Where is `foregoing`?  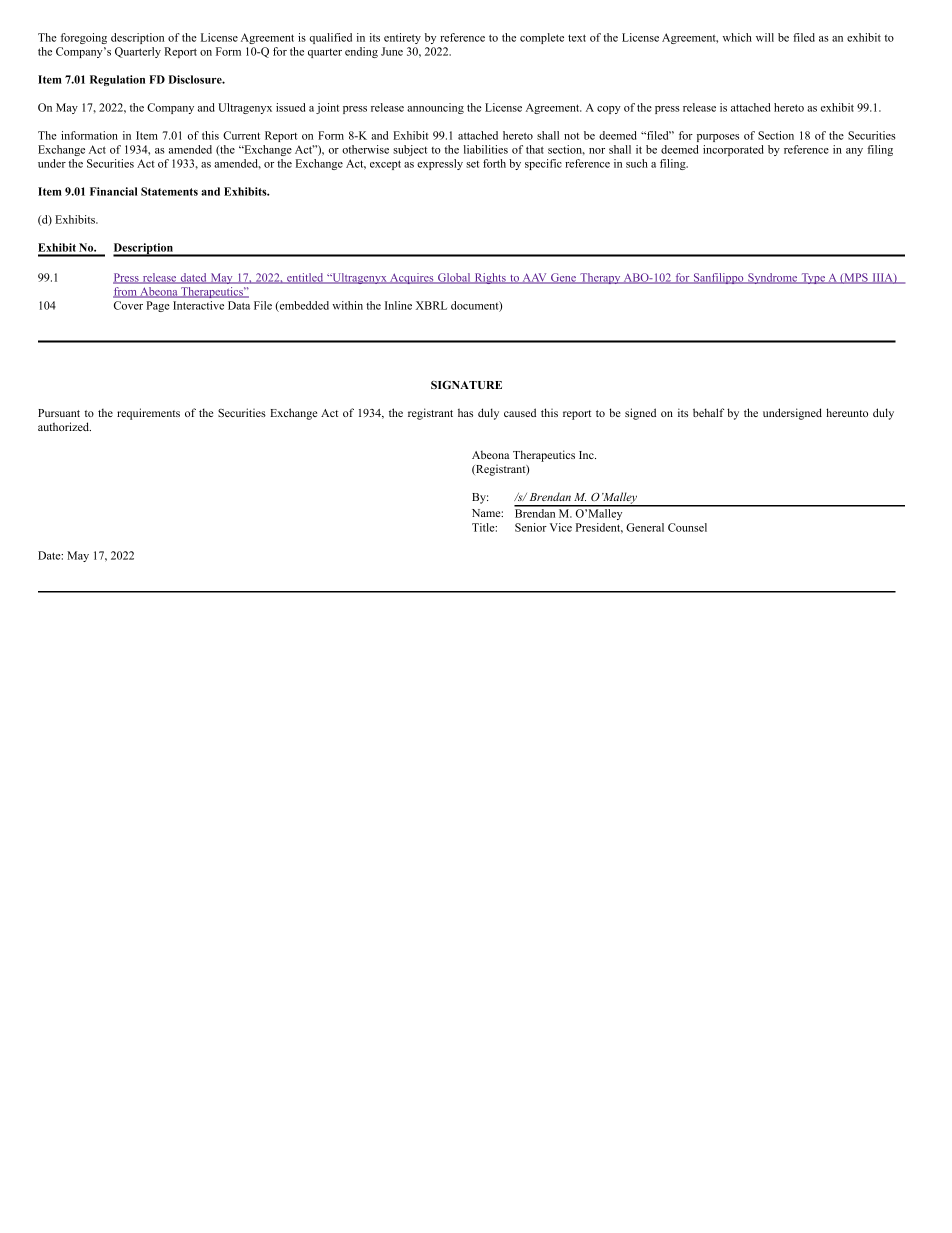 foregoing is located at coordinates (84, 38).
